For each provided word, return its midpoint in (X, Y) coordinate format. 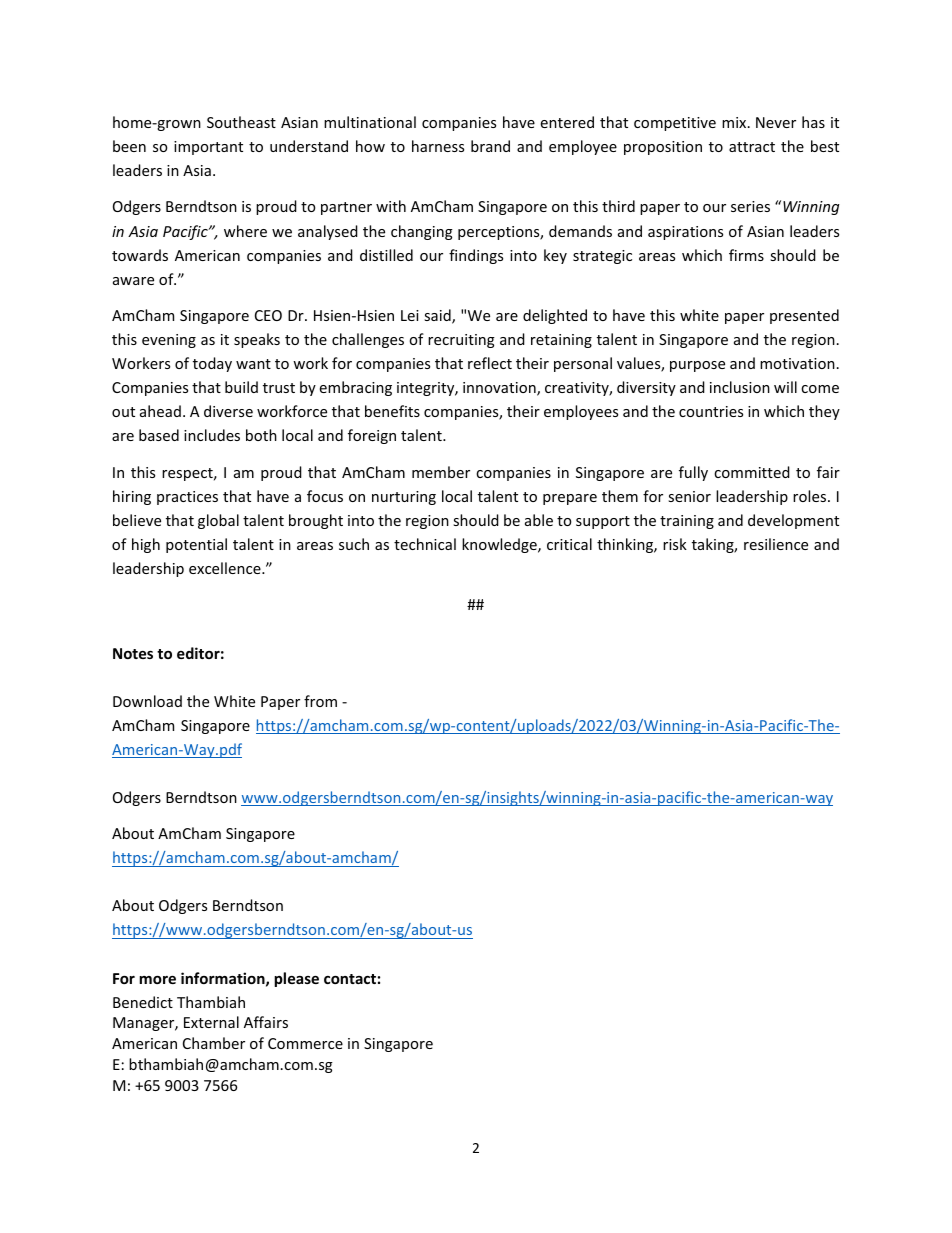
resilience (776, 544)
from (320, 701)
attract (752, 147)
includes (212, 435)
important (208, 148)
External (211, 1022)
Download (147, 701)
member (441, 472)
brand (490, 146)
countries (711, 411)
